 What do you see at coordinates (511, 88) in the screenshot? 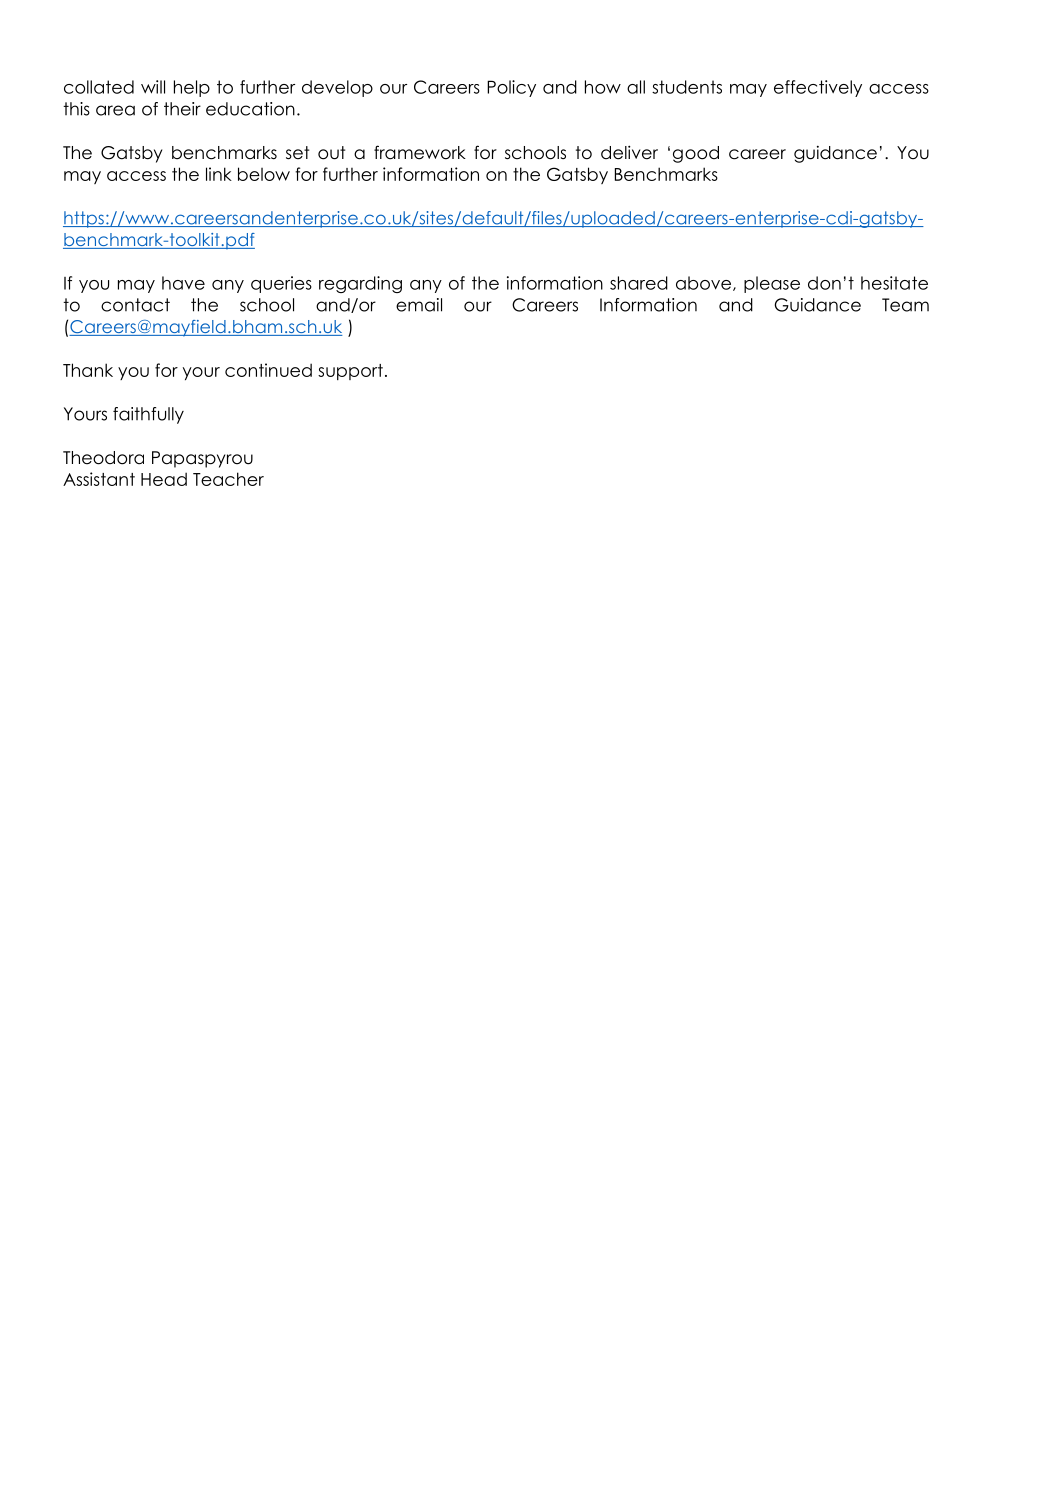
I see `Policy` at bounding box center [511, 88].
